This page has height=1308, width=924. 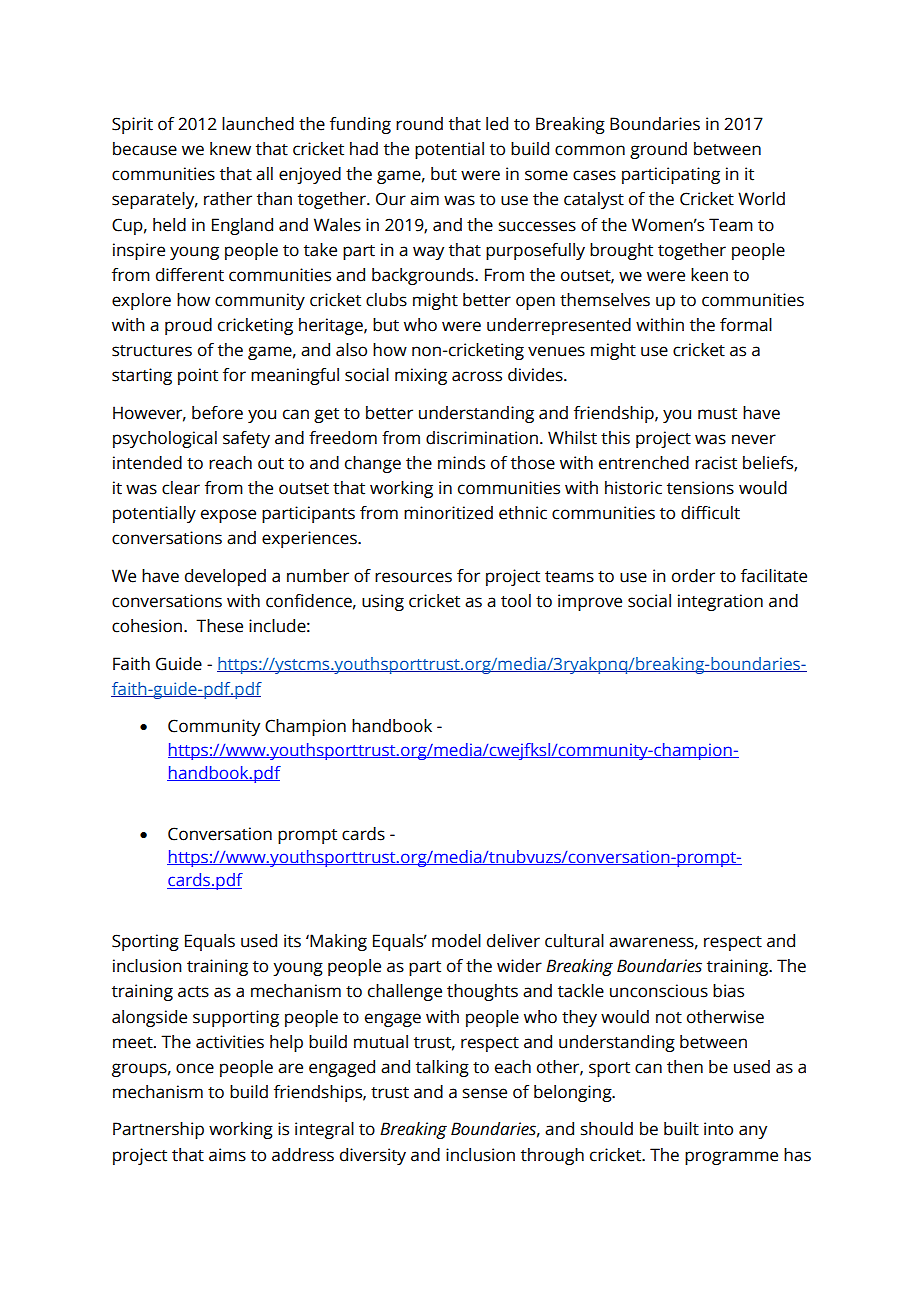 What do you see at coordinates (227, 1155) in the page?
I see `aims` at bounding box center [227, 1155].
